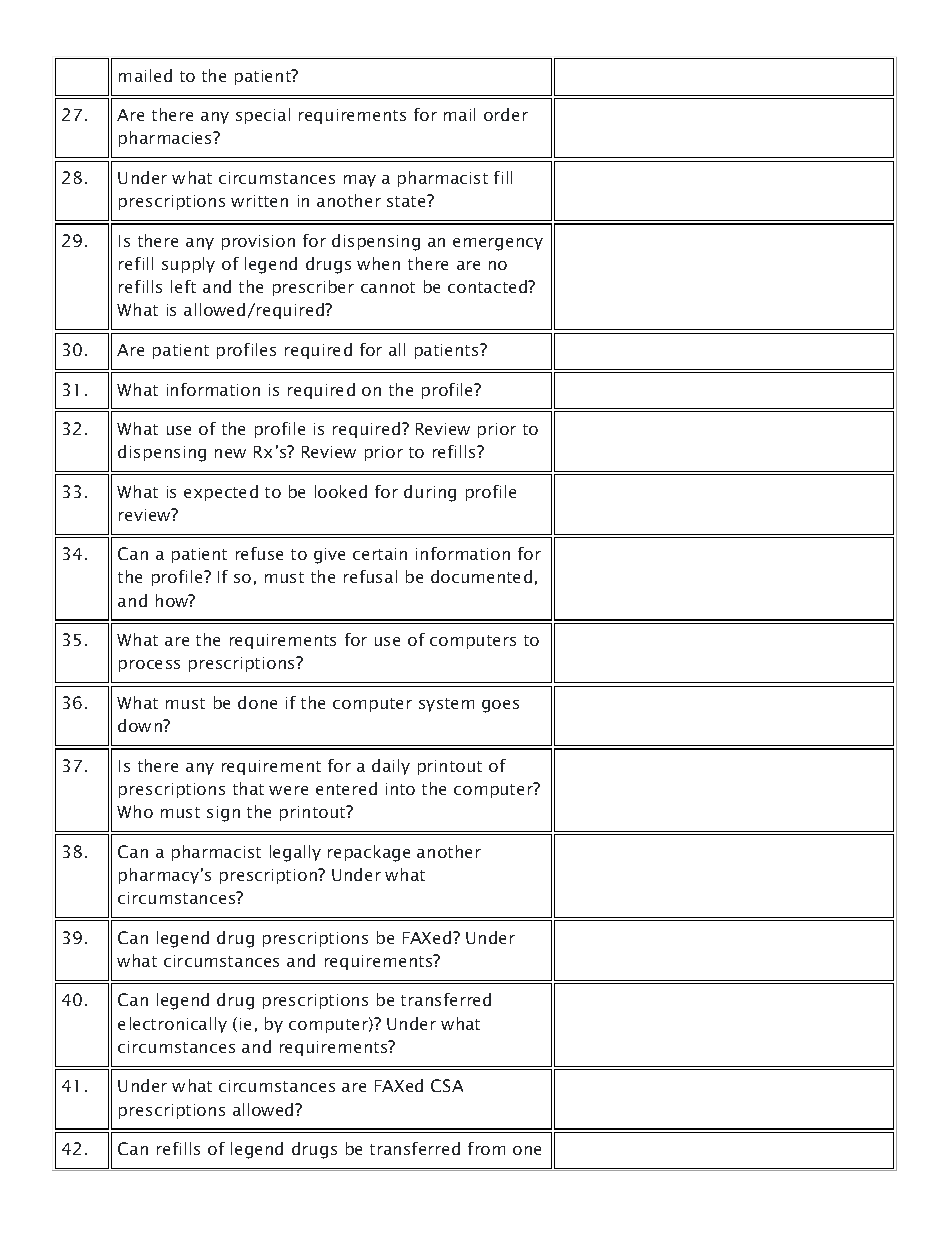 The height and width of the screenshot is (1233, 952). What do you see at coordinates (230, 453) in the screenshot?
I see `new` at bounding box center [230, 453].
